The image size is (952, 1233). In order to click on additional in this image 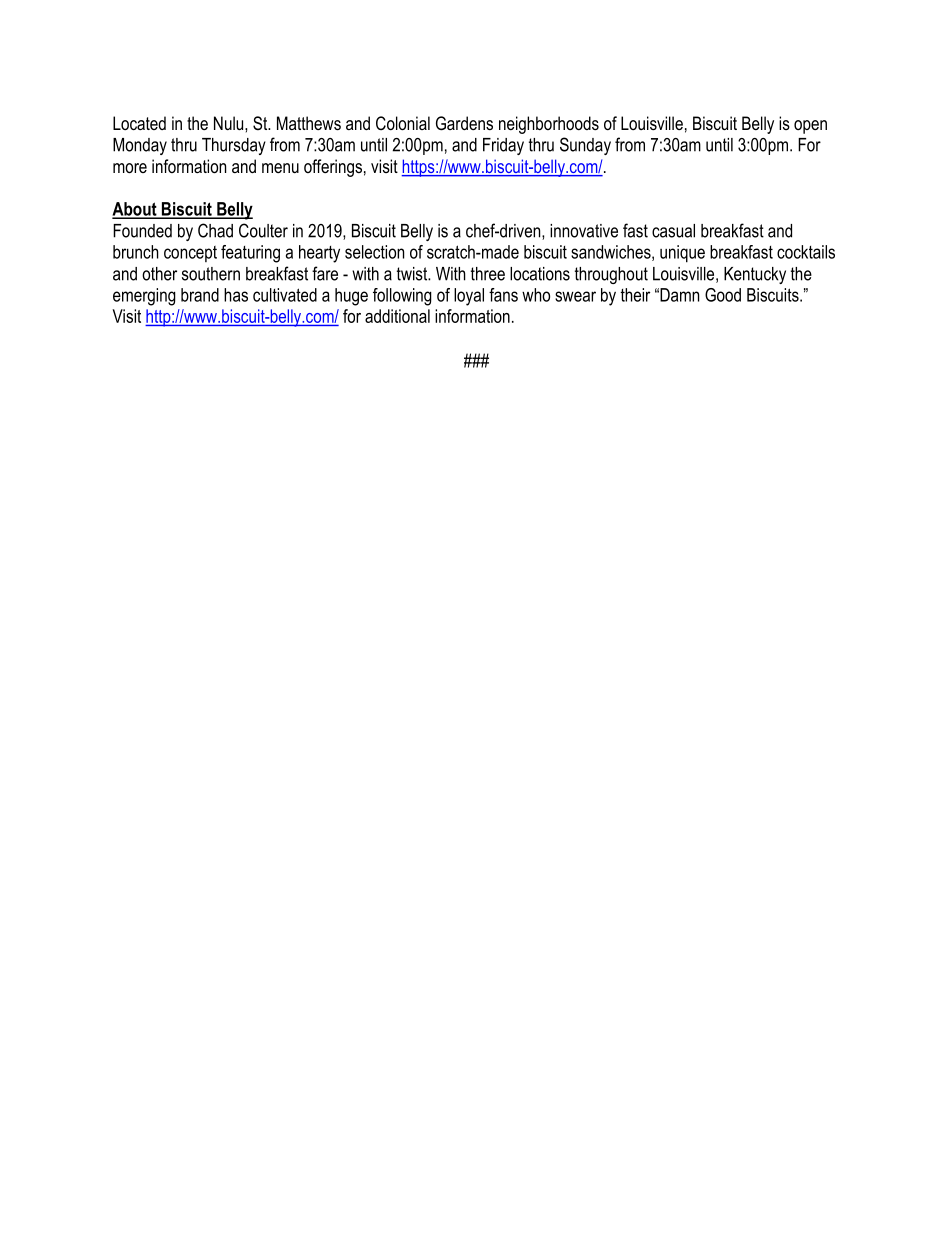, I will do `click(397, 316)`.
